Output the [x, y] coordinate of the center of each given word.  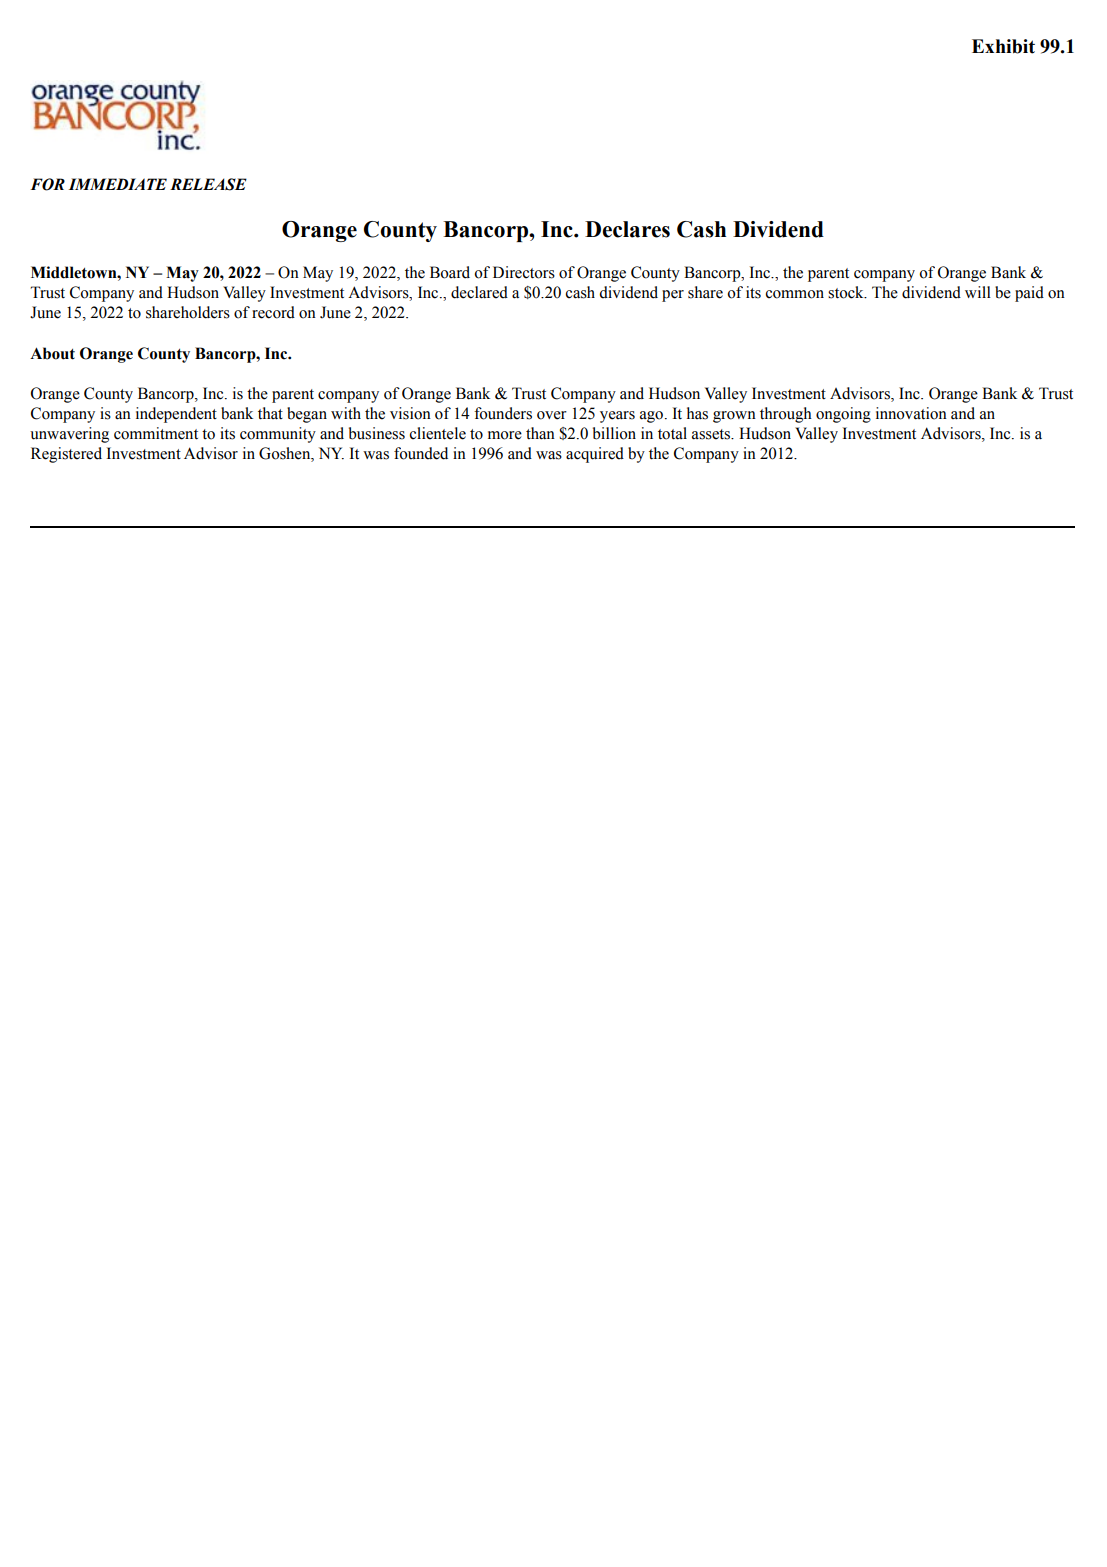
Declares [627, 229]
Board [450, 272]
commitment [156, 433]
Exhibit [1003, 46]
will [978, 292]
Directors [524, 272]
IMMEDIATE [118, 184]
